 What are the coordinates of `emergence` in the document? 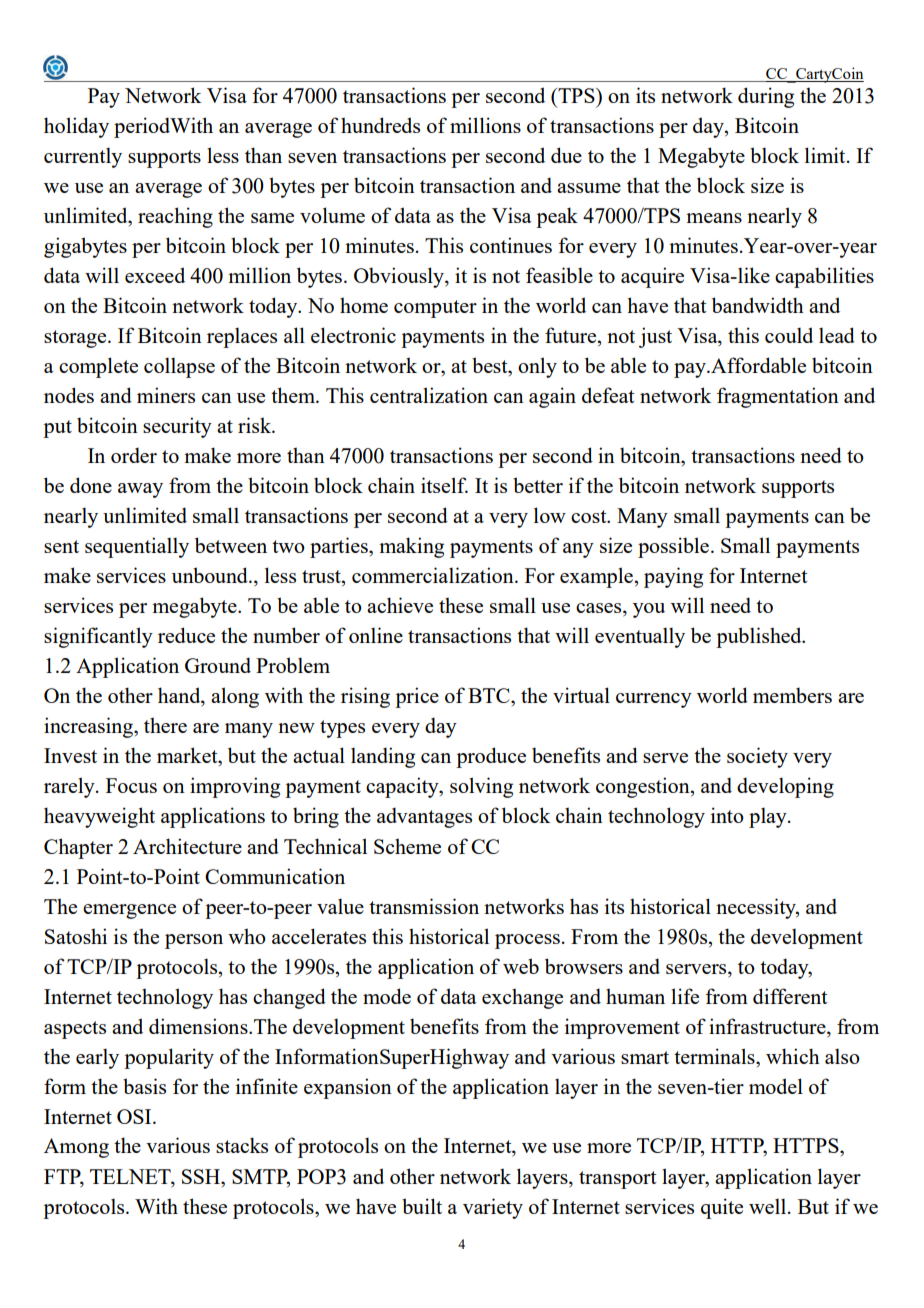 It's located at (129, 911).
